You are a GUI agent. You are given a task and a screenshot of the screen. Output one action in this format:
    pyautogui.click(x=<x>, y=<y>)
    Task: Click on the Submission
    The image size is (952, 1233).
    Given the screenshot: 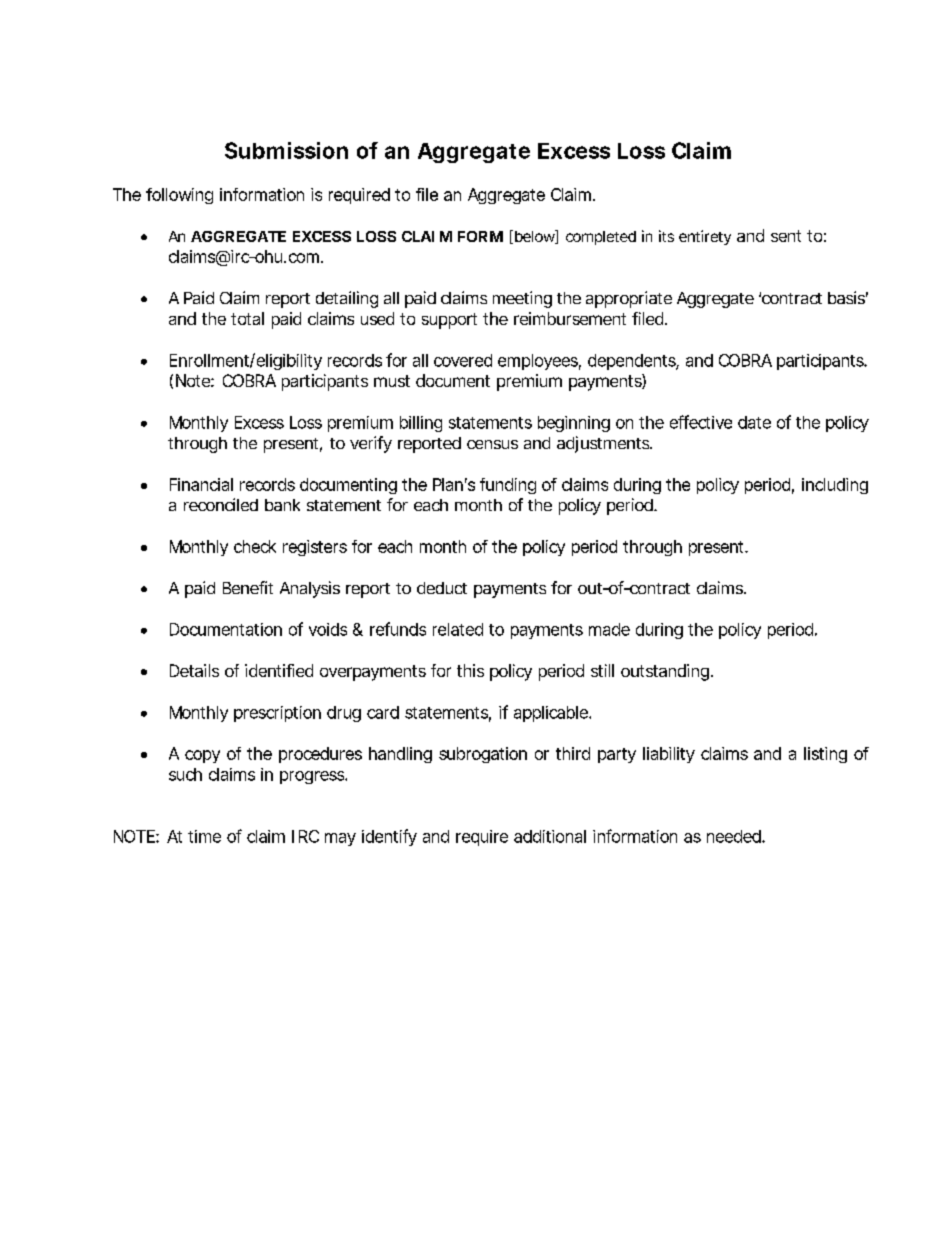 What is the action you would take?
    pyautogui.click(x=286, y=150)
